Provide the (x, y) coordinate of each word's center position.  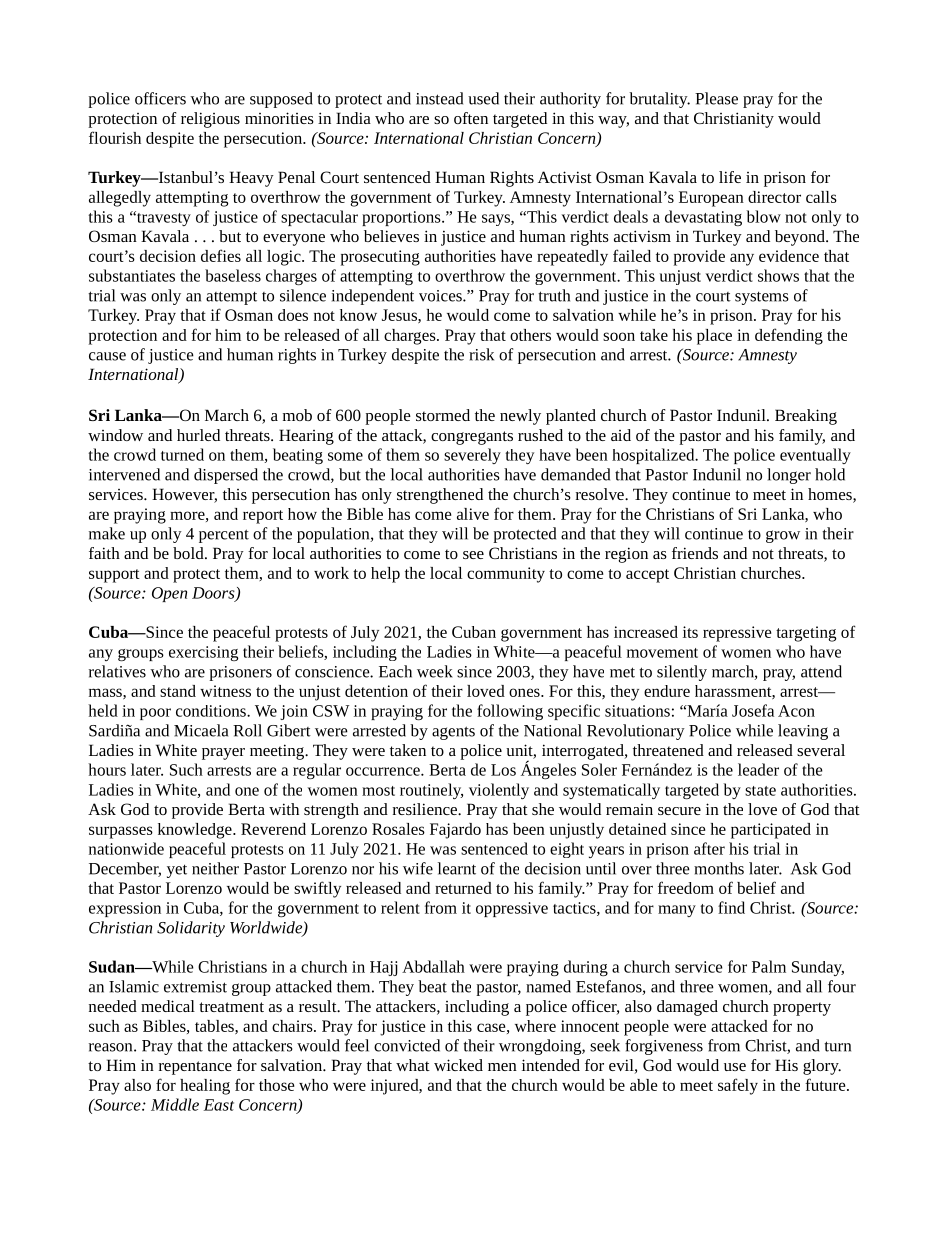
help (385, 575)
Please (716, 98)
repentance (195, 1068)
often (471, 118)
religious (210, 120)
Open (169, 594)
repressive (737, 634)
